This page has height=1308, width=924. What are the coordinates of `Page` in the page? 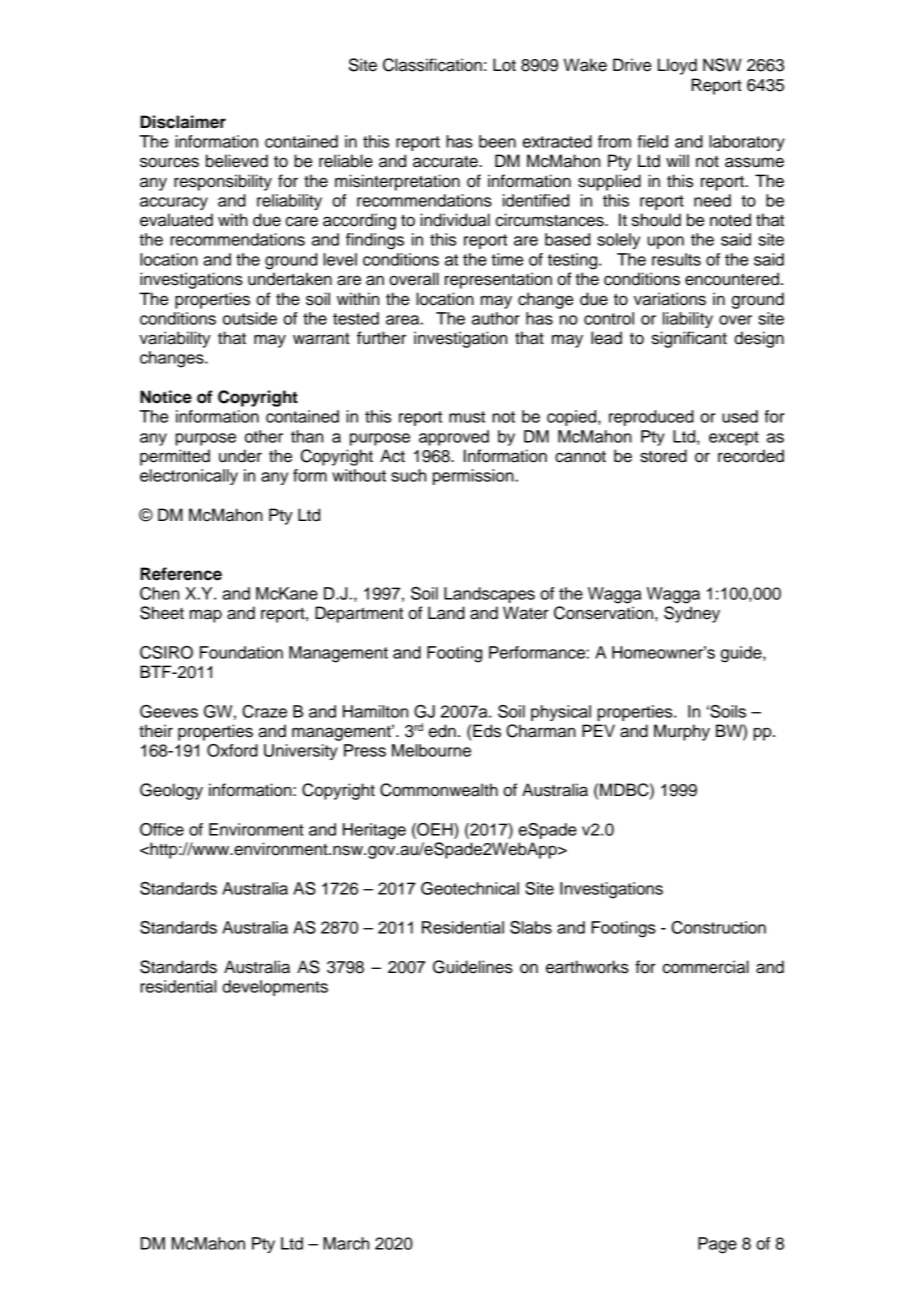 It's located at (717, 1245).
